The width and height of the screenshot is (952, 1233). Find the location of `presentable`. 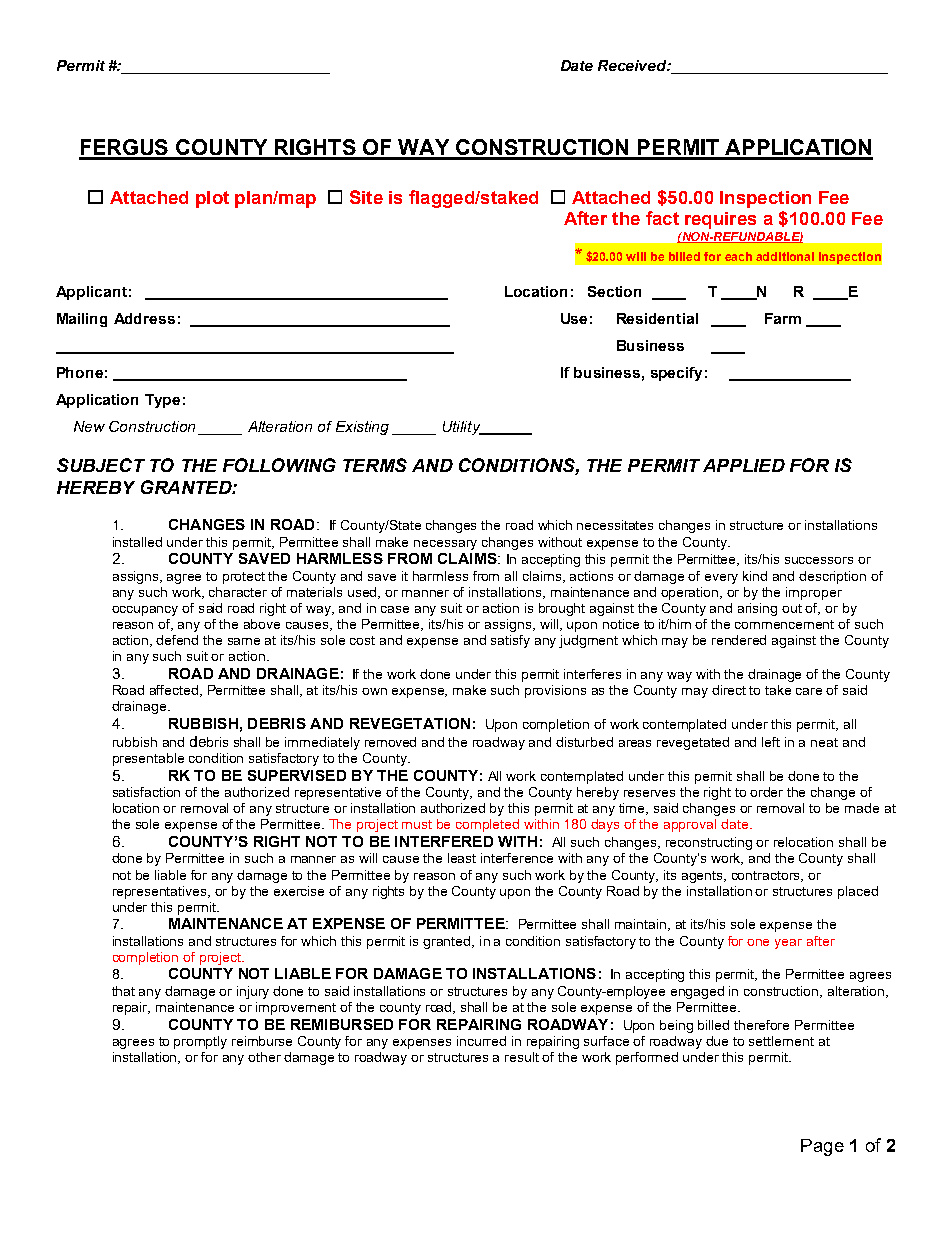

presentable is located at coordinates (148, 759).
